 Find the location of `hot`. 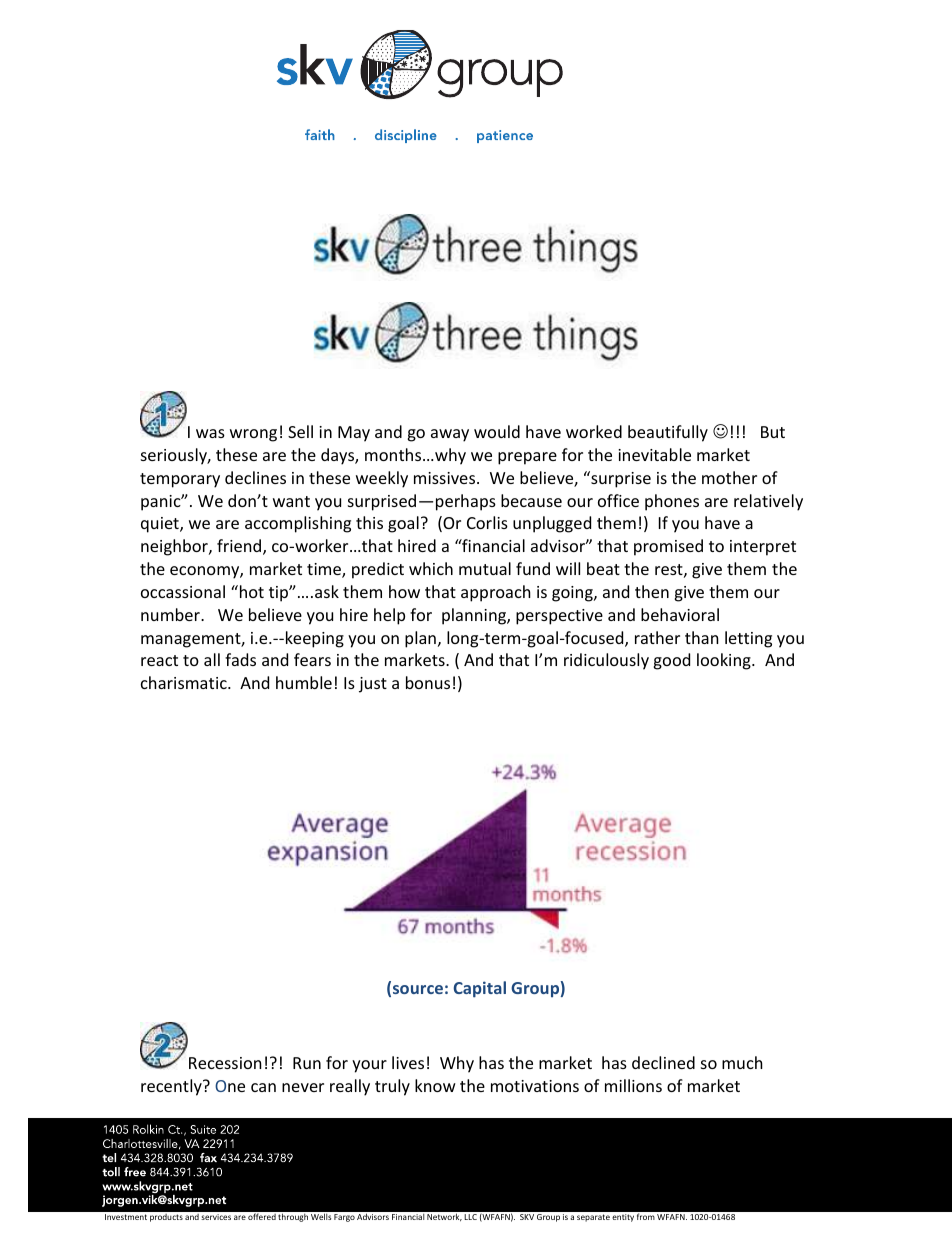

hot is located at coordinates (250, 591).
